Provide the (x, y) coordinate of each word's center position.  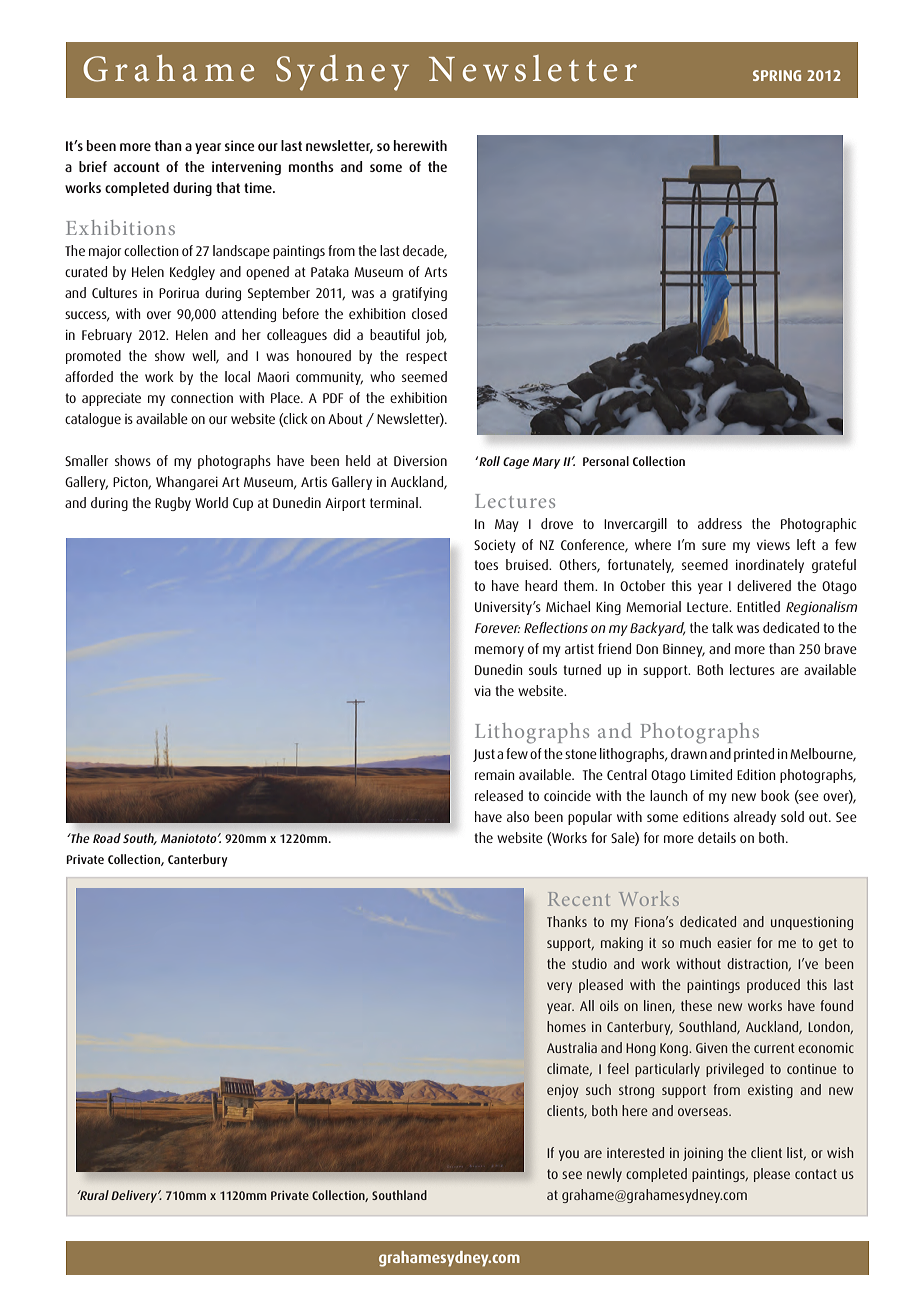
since (240, 145)
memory (499, 651)
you (569, 1155)
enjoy (562, 1091)
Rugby (173, 504)
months (311, 166)
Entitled (758, 606)
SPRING (777, 75)
